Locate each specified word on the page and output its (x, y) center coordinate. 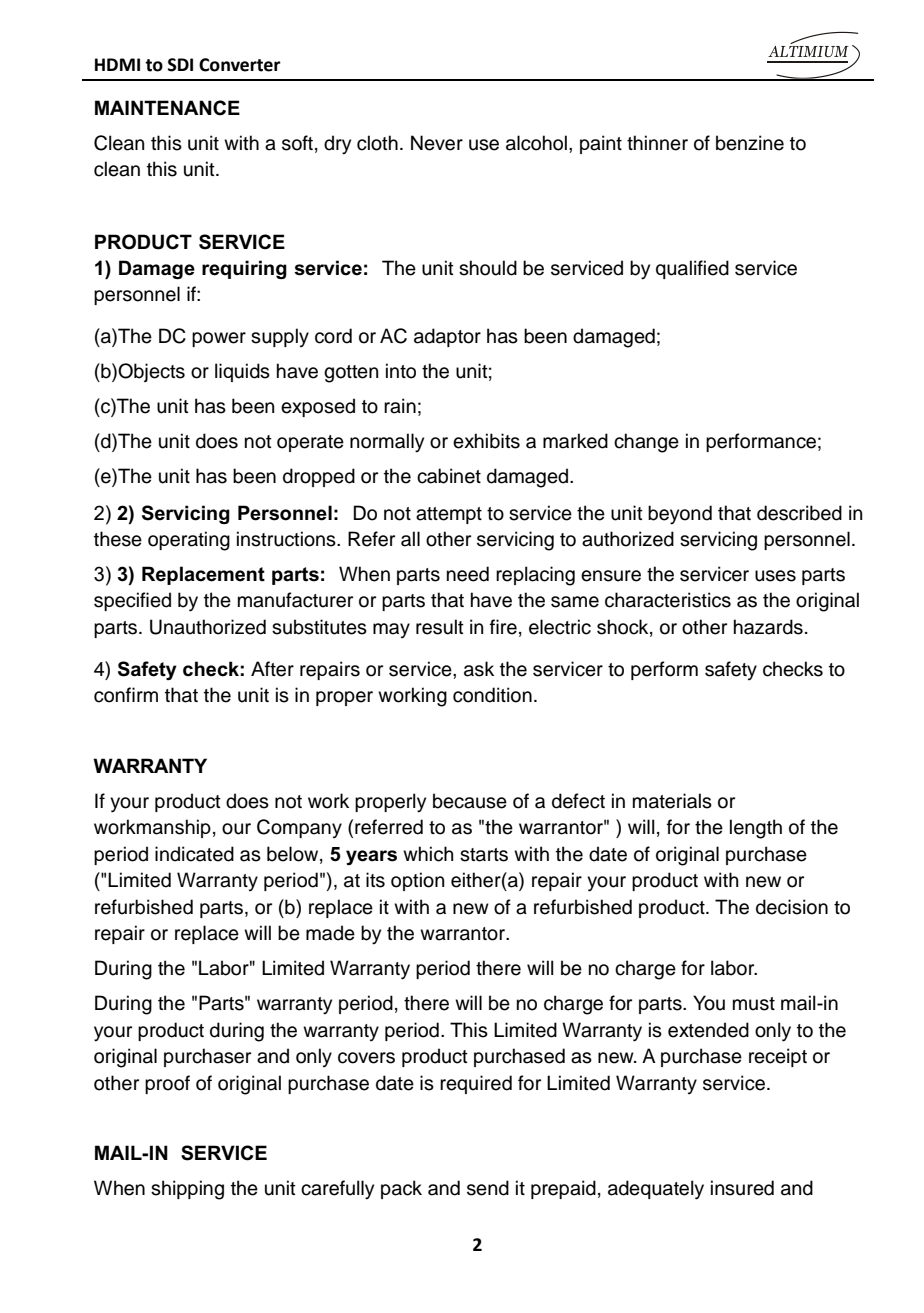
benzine (750, 143)
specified (132, 601)
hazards (768, 627)
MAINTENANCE (167, 108)
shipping (187, 1190)
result (440, 627)
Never (437, 143)
